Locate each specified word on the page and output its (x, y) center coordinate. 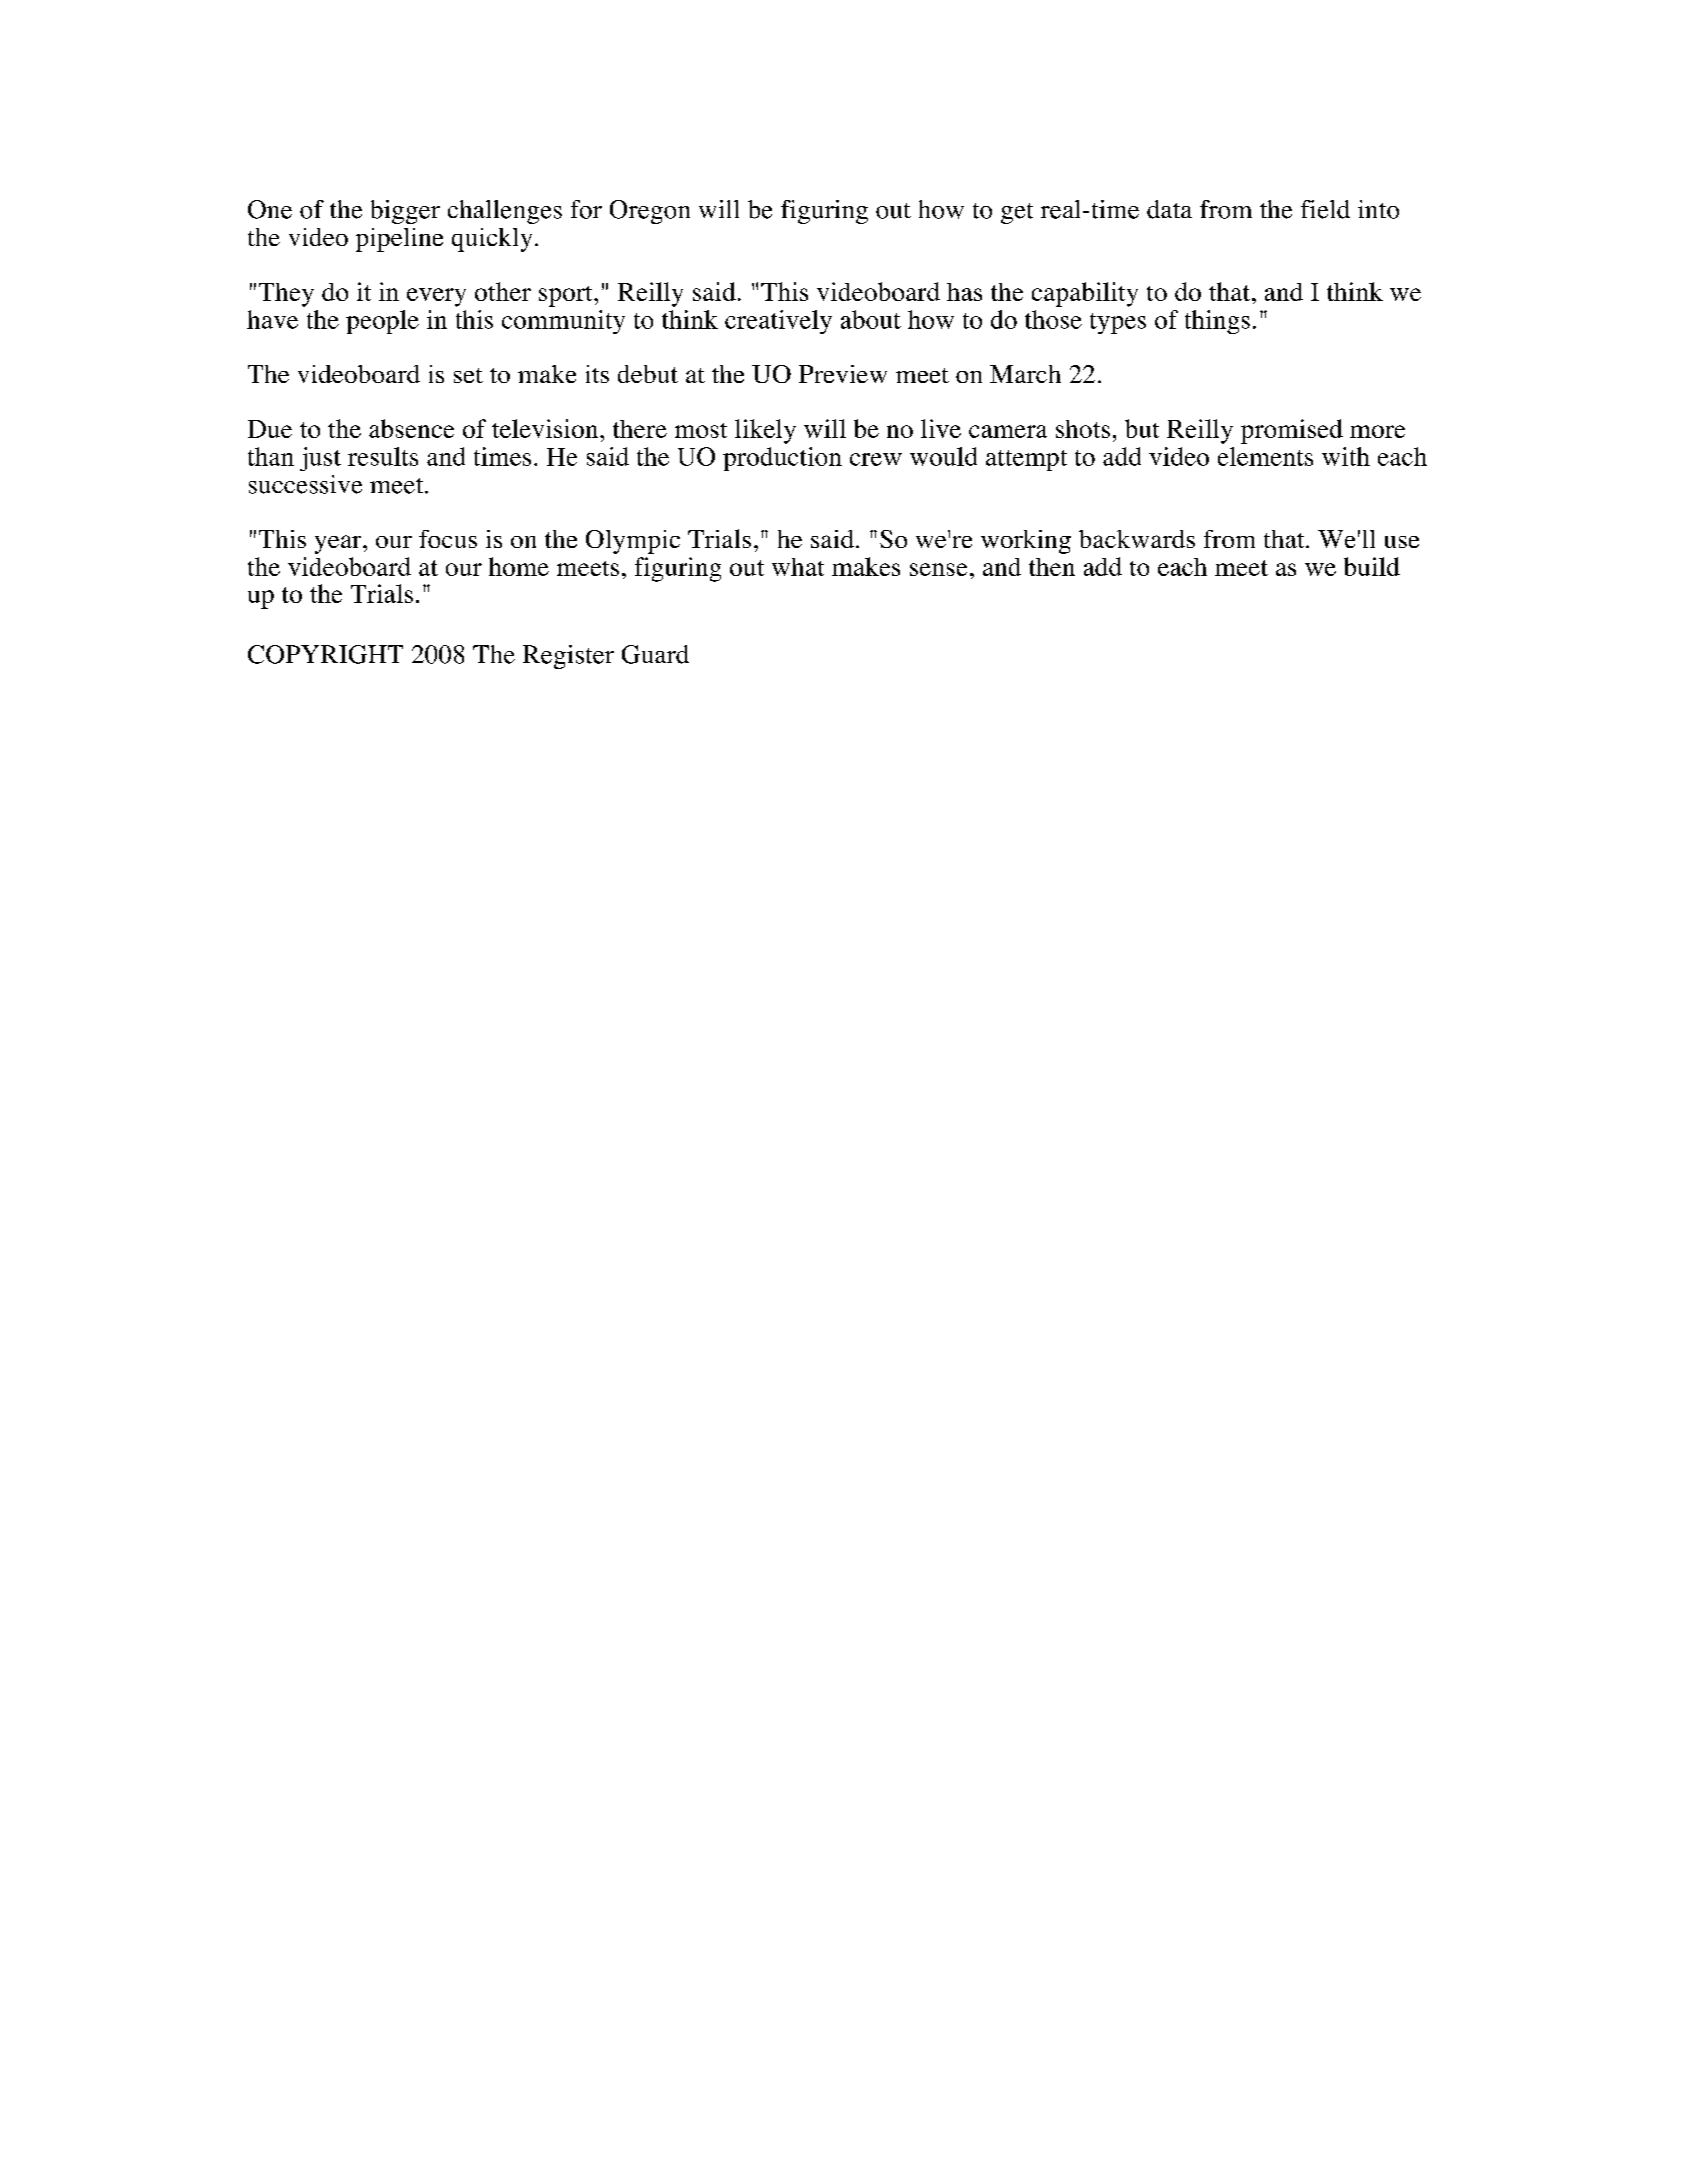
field (1325, 209)
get (1017, 213)
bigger (405, 212)
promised (1292, 431)
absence (411, 428)
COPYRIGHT (325, 654)
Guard (655, 654)
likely (765, 431)
